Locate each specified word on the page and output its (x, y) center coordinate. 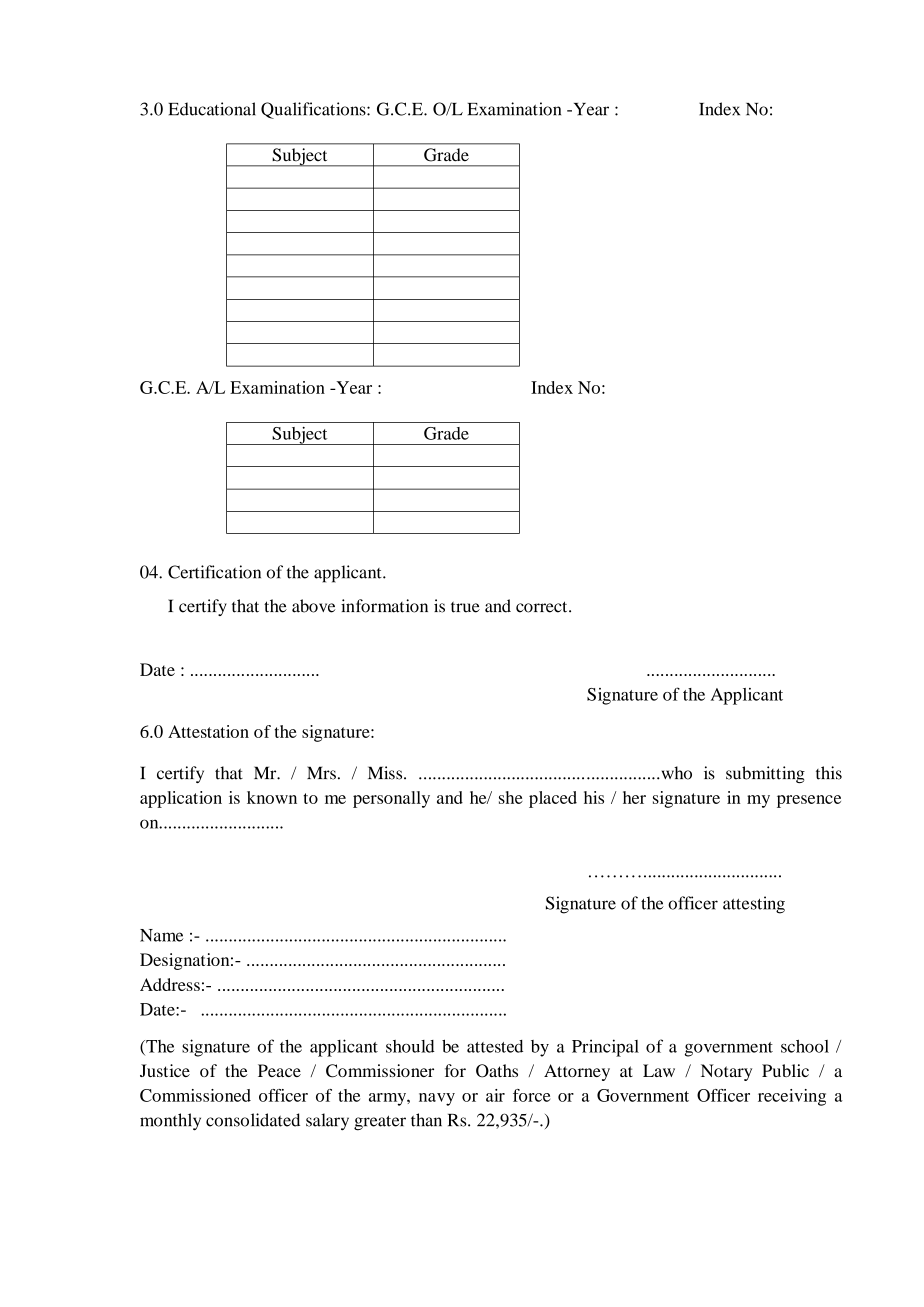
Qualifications (314, 110)
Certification (214, 572)
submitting (765, 774)
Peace (279, 1070)
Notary (726, 1072)
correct (543, 607)
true (465, 607)
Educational (212, 109)
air (495, 1095)
